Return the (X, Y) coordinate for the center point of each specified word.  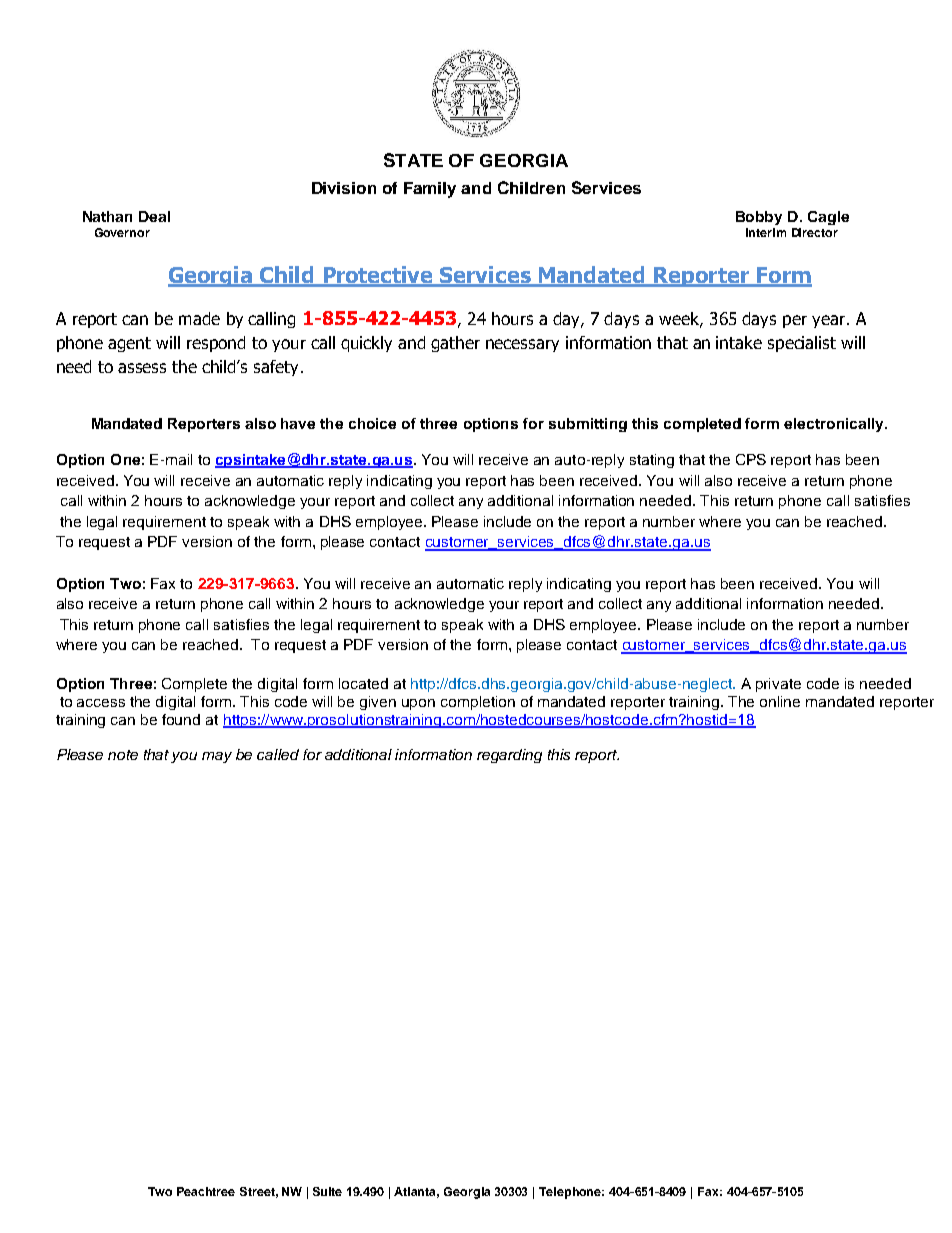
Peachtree (206, 1191)
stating (652, 461)
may (217, 757)
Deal (154, 216)
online (780, 701)
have (298, 423)
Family (430, 190)
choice (372, 423)
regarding (509, 756)
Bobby (759, 218)
